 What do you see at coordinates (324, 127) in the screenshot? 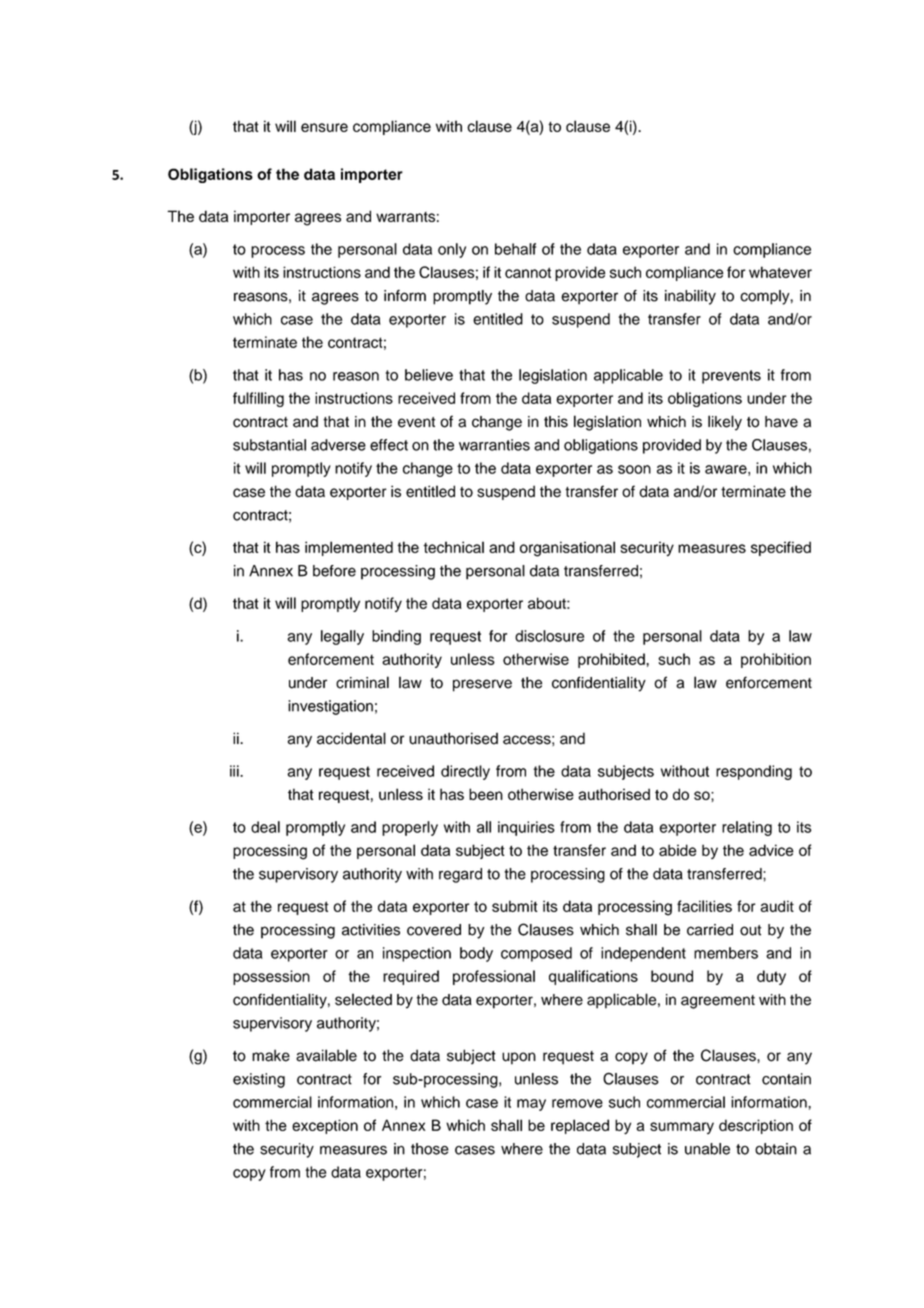
I see `ensure` at bounding box center [324, 127].
